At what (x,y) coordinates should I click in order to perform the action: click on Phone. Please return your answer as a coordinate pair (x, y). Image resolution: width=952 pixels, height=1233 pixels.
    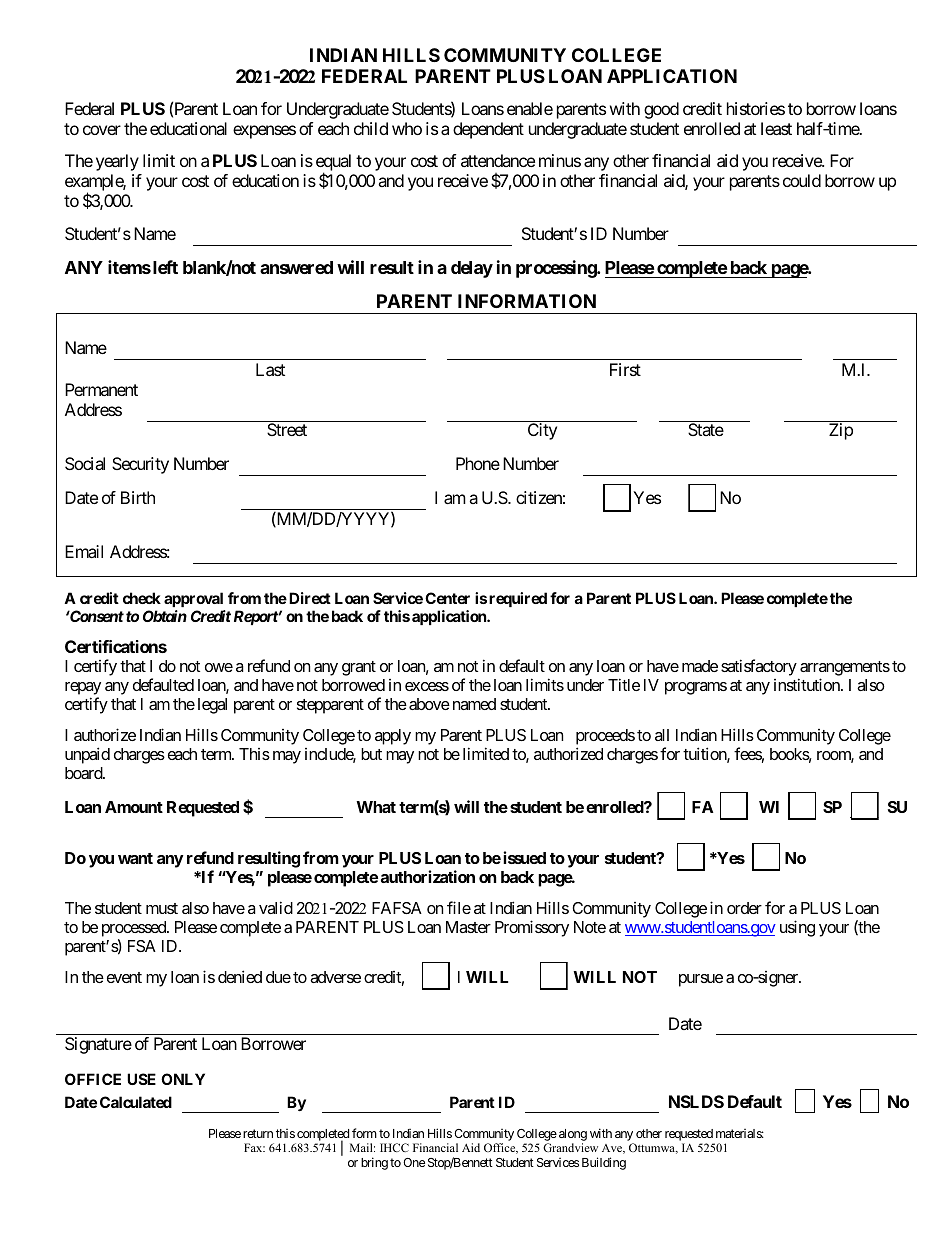
    Looking at the image, I should click on (478, 463).
